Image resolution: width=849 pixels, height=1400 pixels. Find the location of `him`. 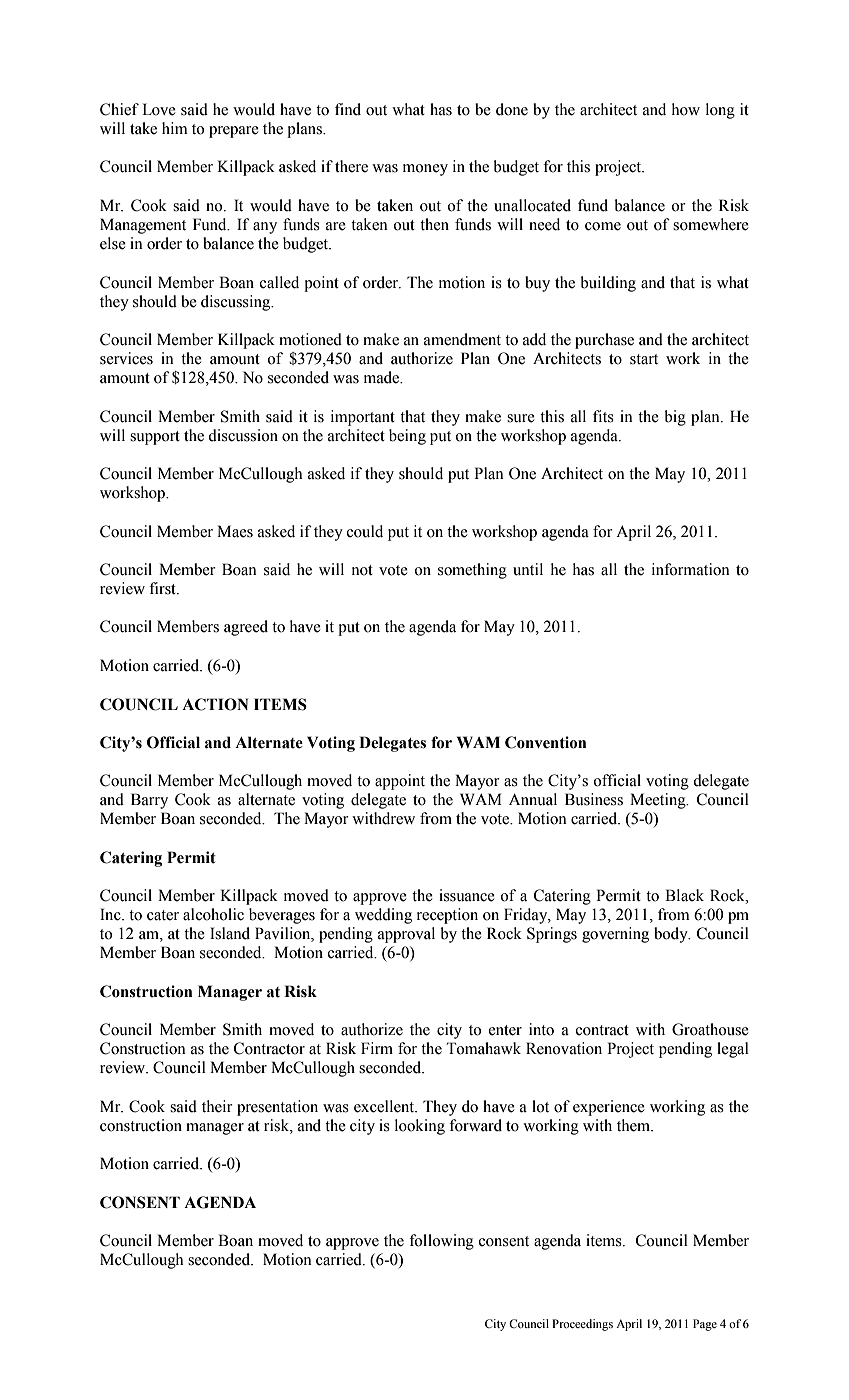

him is located at coordinates (175, 128).
